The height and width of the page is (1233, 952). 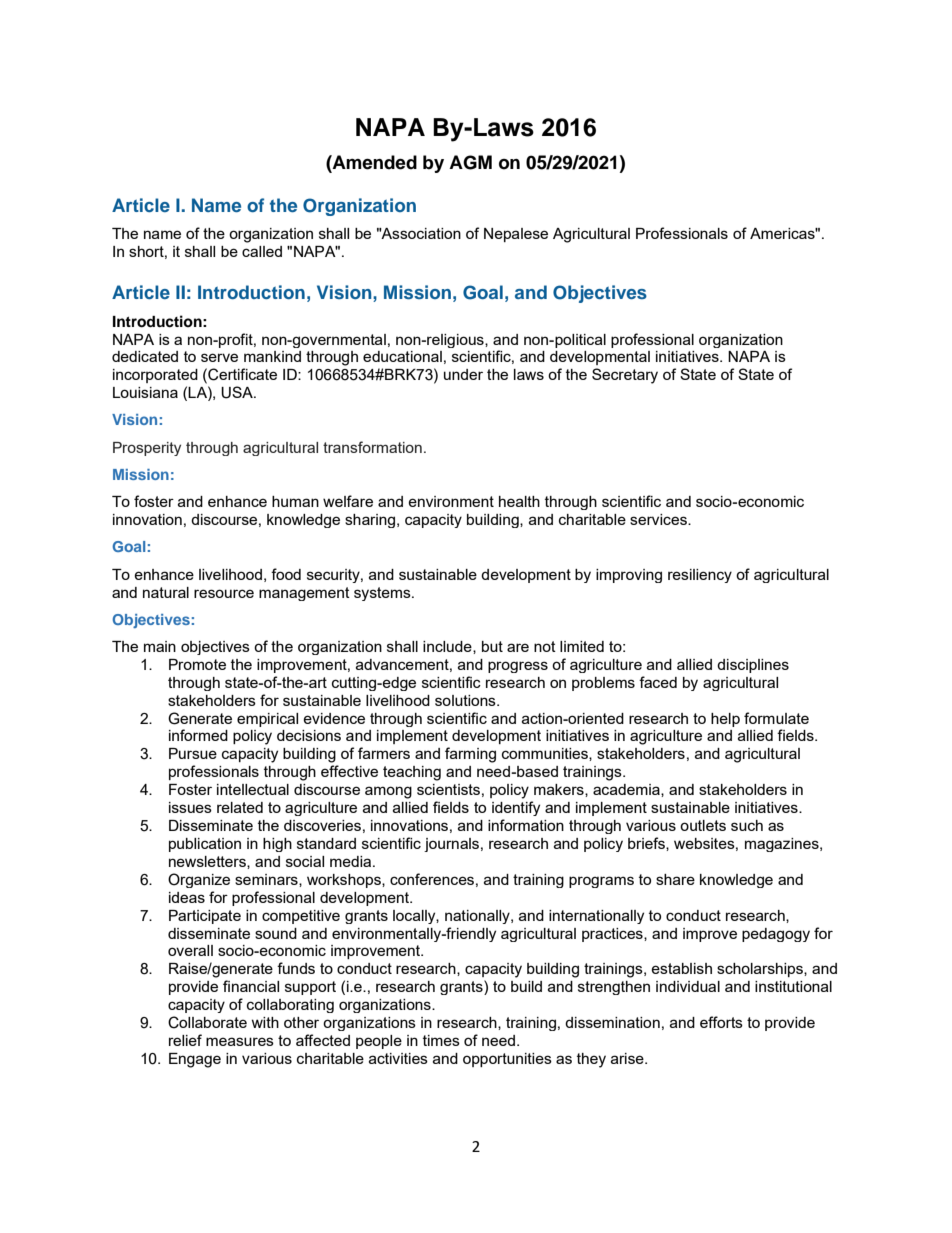 I want to click on called, so click(x=262, y=251).
